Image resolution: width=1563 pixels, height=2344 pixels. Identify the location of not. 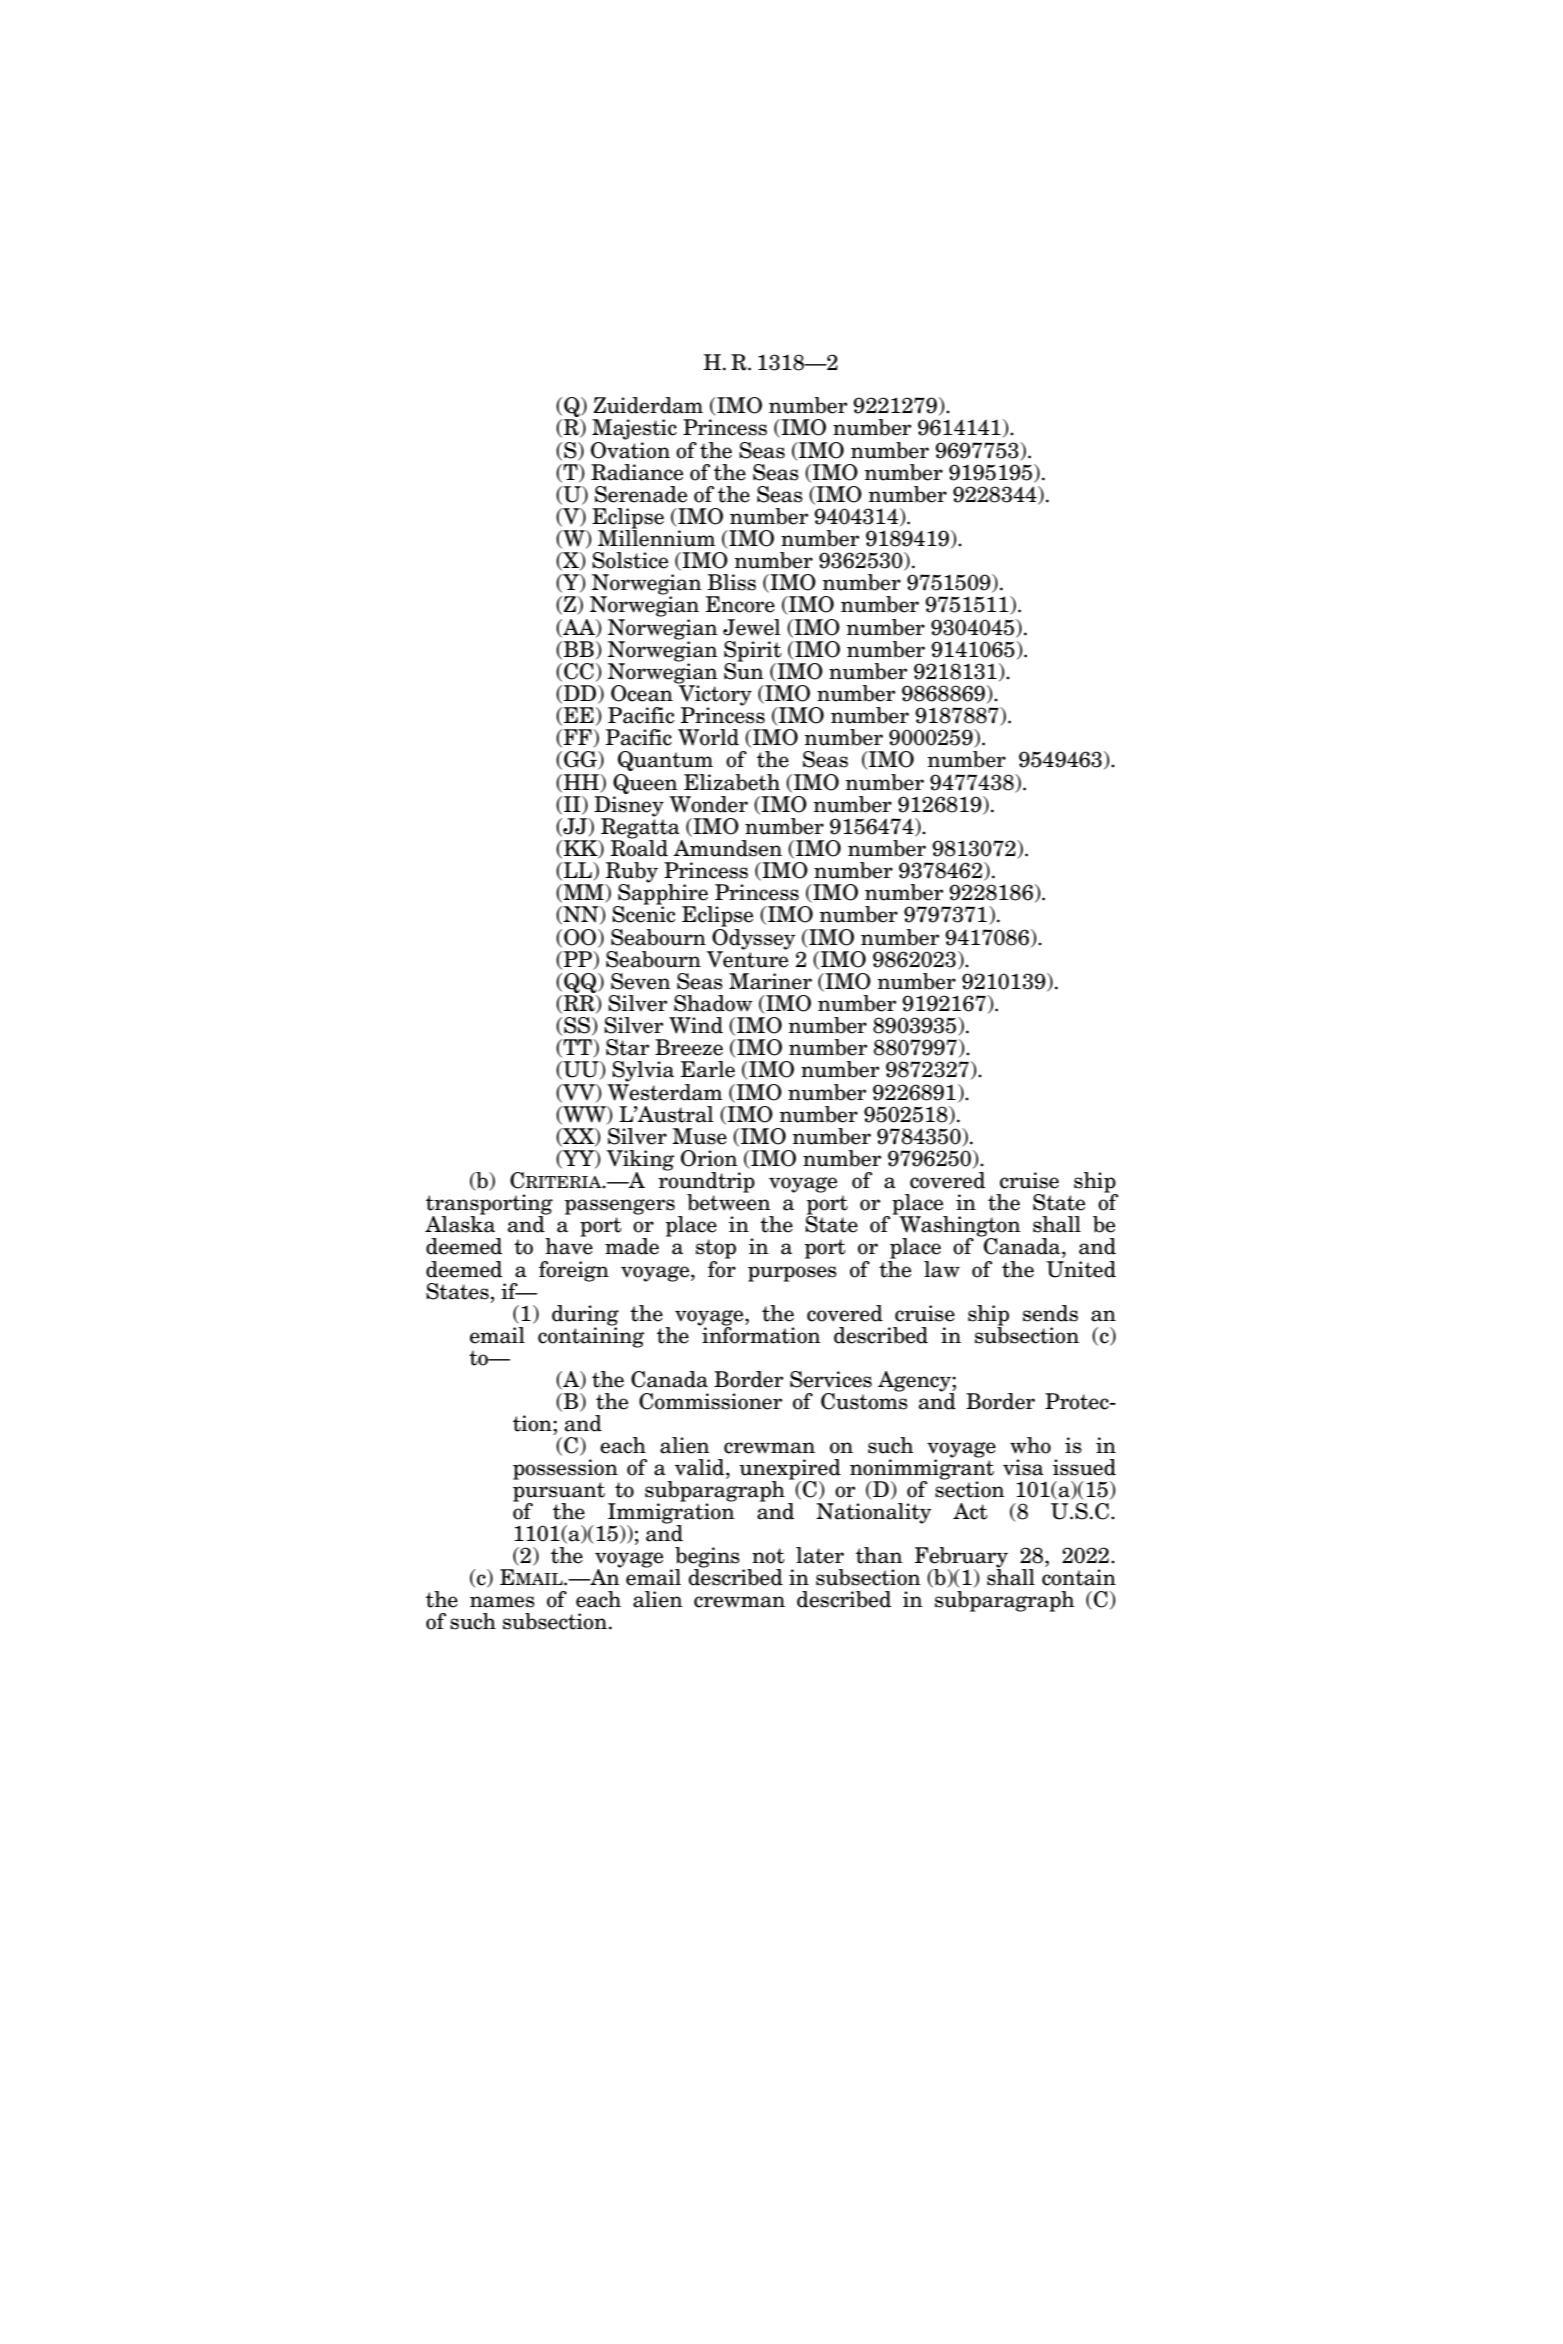
(768, 1556).
